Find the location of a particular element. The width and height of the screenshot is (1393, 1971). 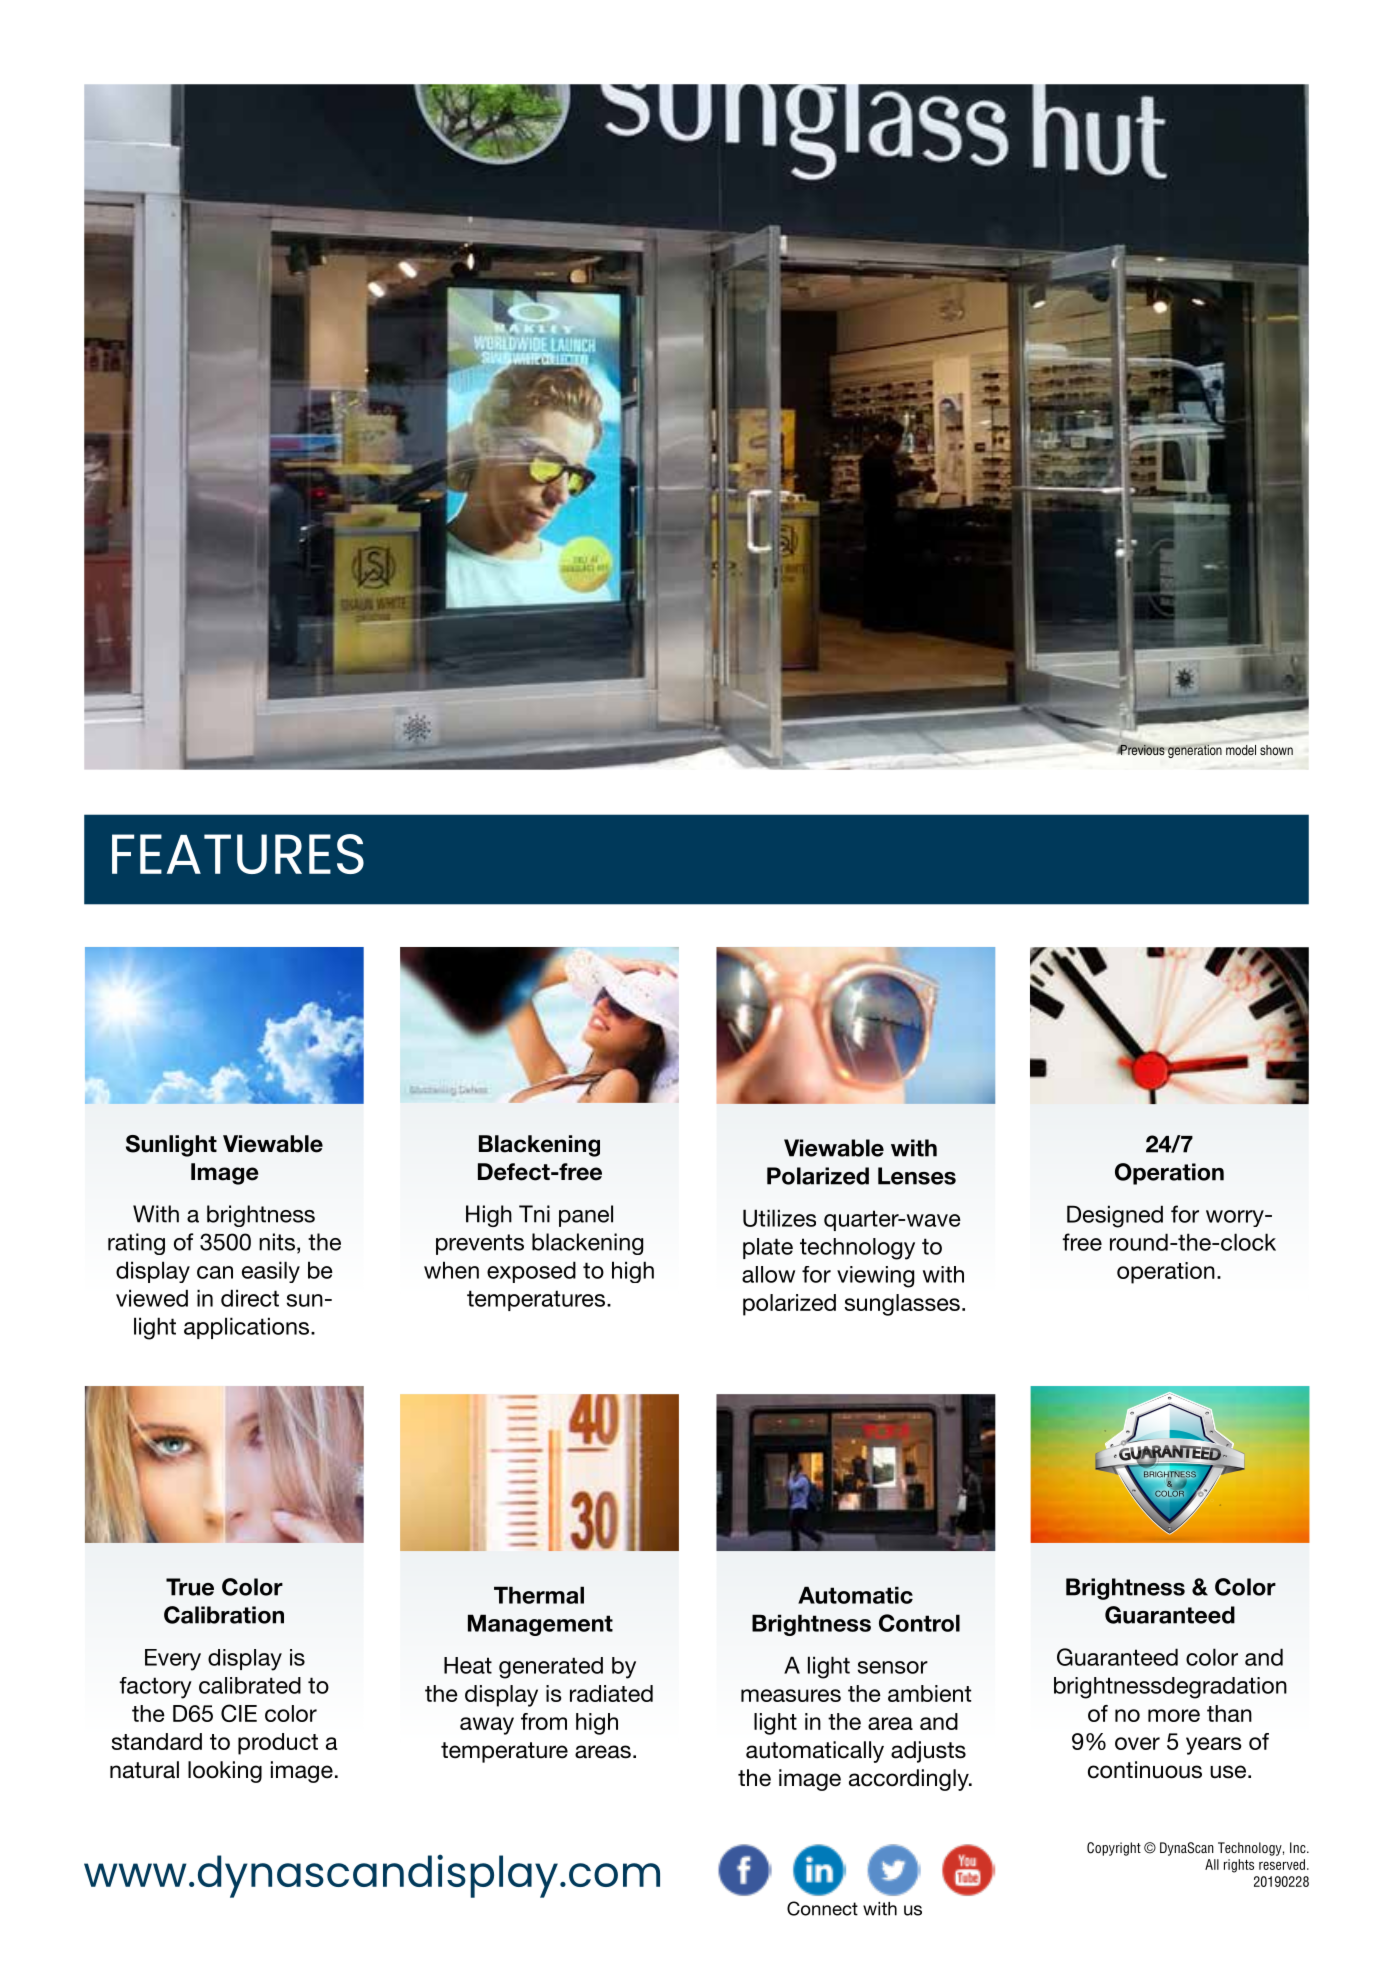

FEATURES is located at coordinates (238, 854).
